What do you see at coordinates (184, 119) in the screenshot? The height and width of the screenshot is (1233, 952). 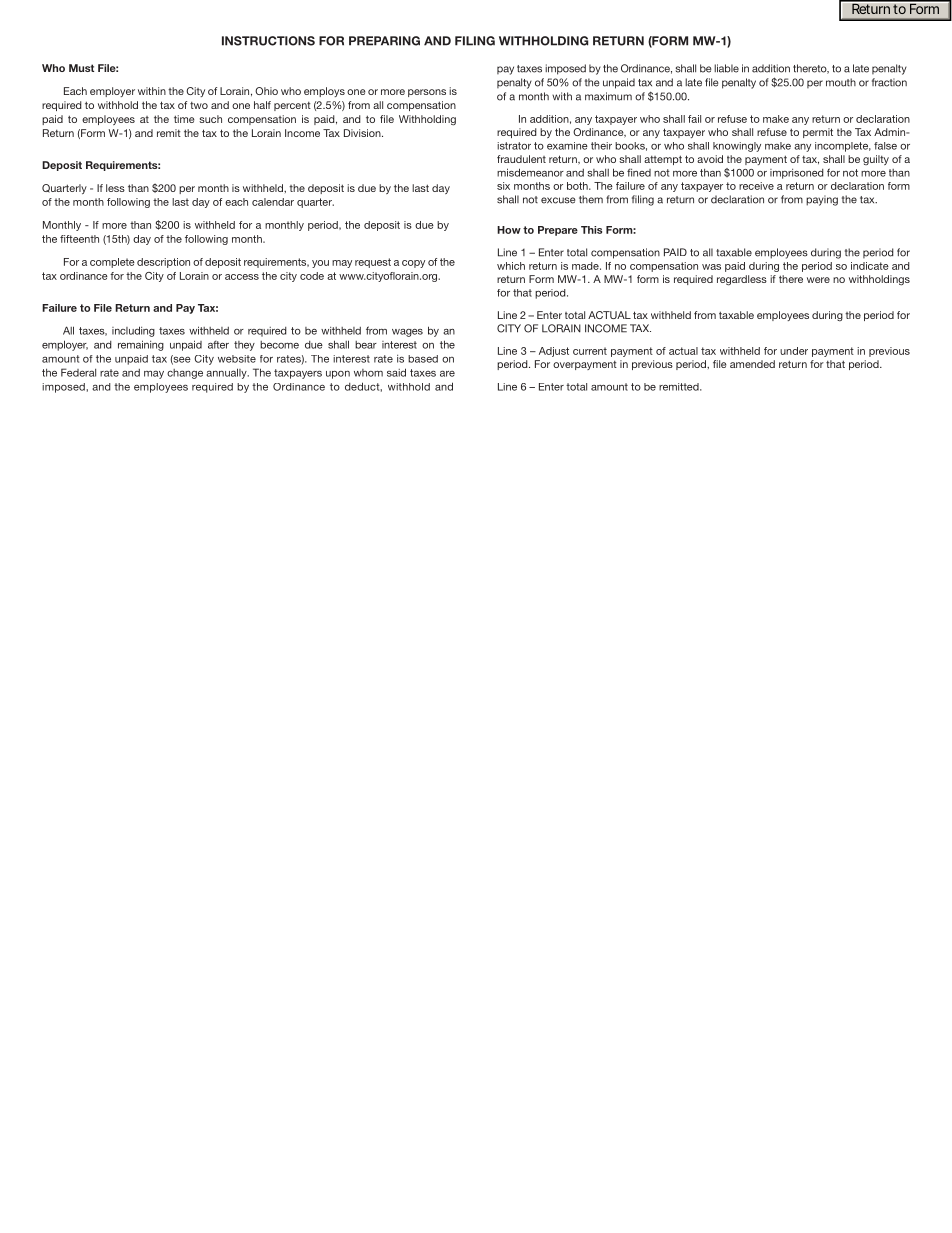 I see `time` at bounding box center [184, 119].
